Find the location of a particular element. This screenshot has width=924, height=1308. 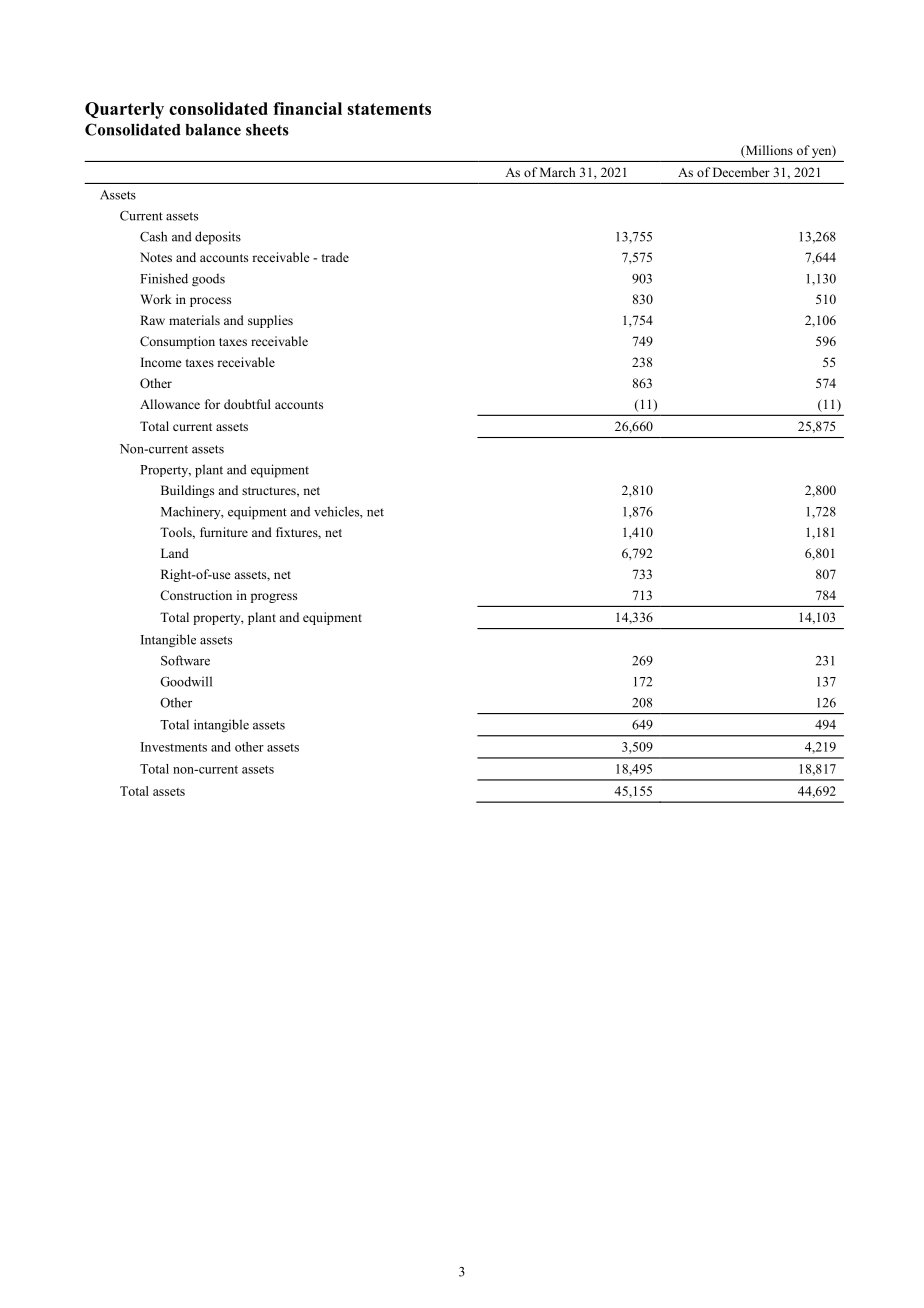

doubtful is located at coordinates (247, 404).
